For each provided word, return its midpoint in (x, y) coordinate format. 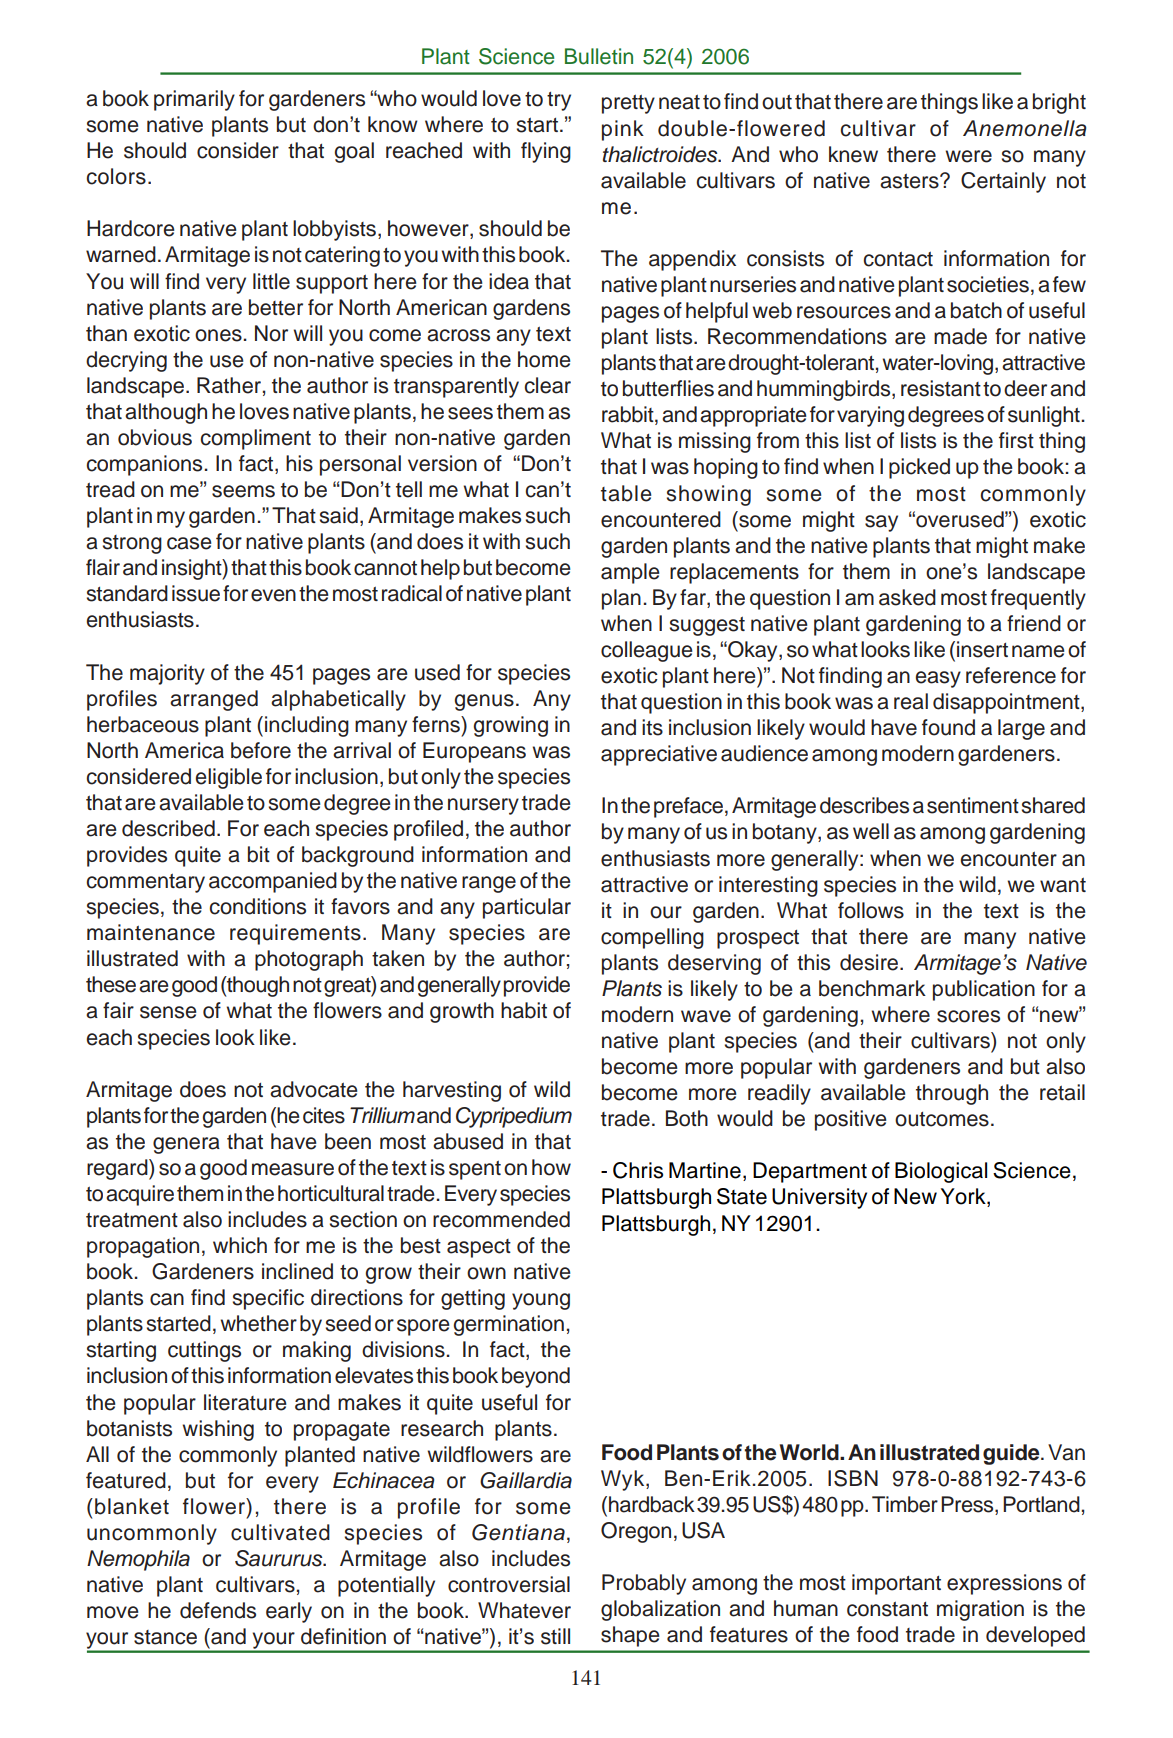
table (626, 493)
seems (243, 491)
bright (1059, 103)
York (964, 1197)
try (559, 101)
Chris (638, 1170)
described (168, 828)
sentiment (973, 805)
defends (218, 1610)
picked (919, 468)
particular (527, 908)
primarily (194, 100)
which (240, 1245)
